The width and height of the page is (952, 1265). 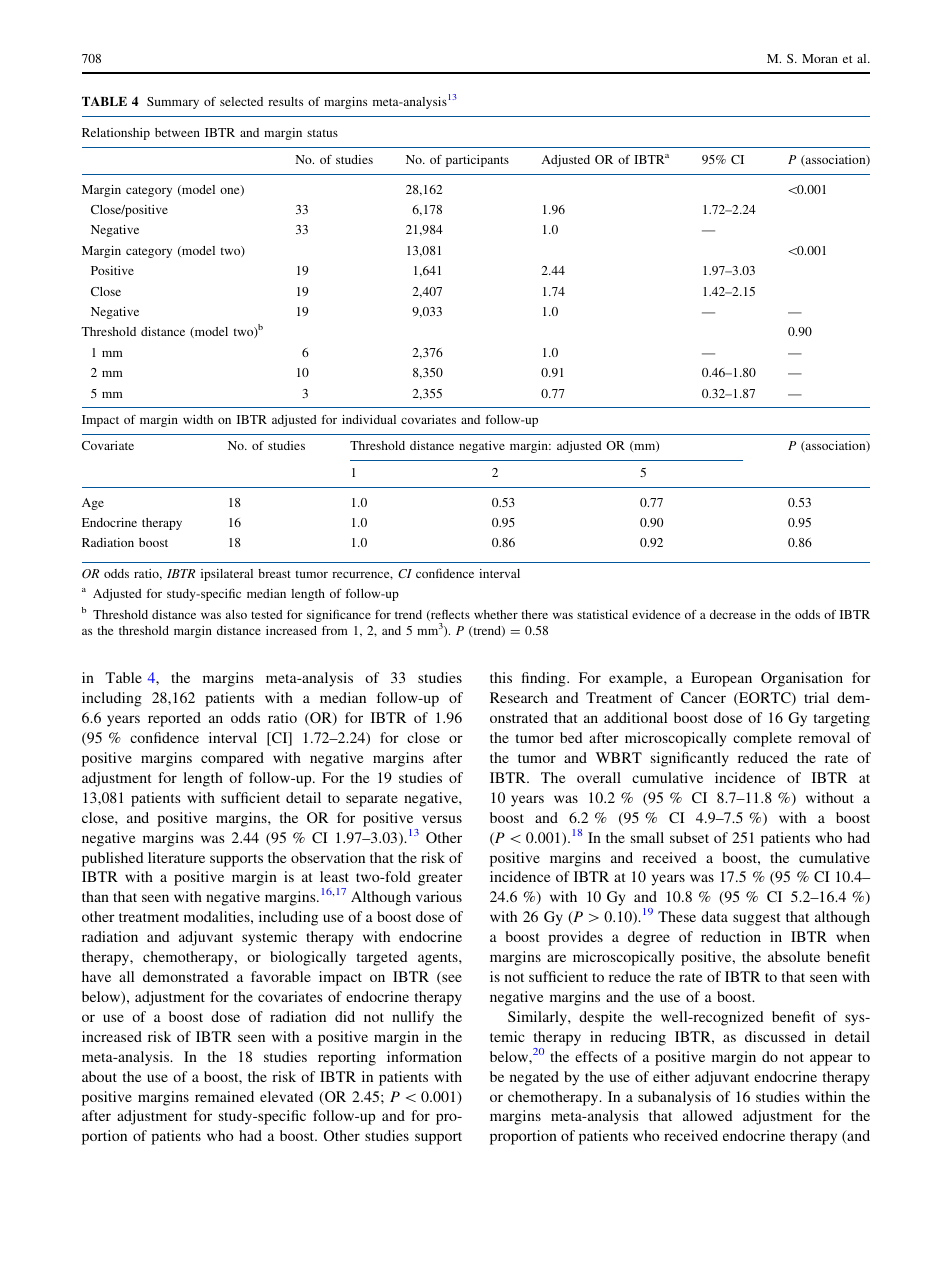 I want to click on participants, so click(x=477, y=161).
